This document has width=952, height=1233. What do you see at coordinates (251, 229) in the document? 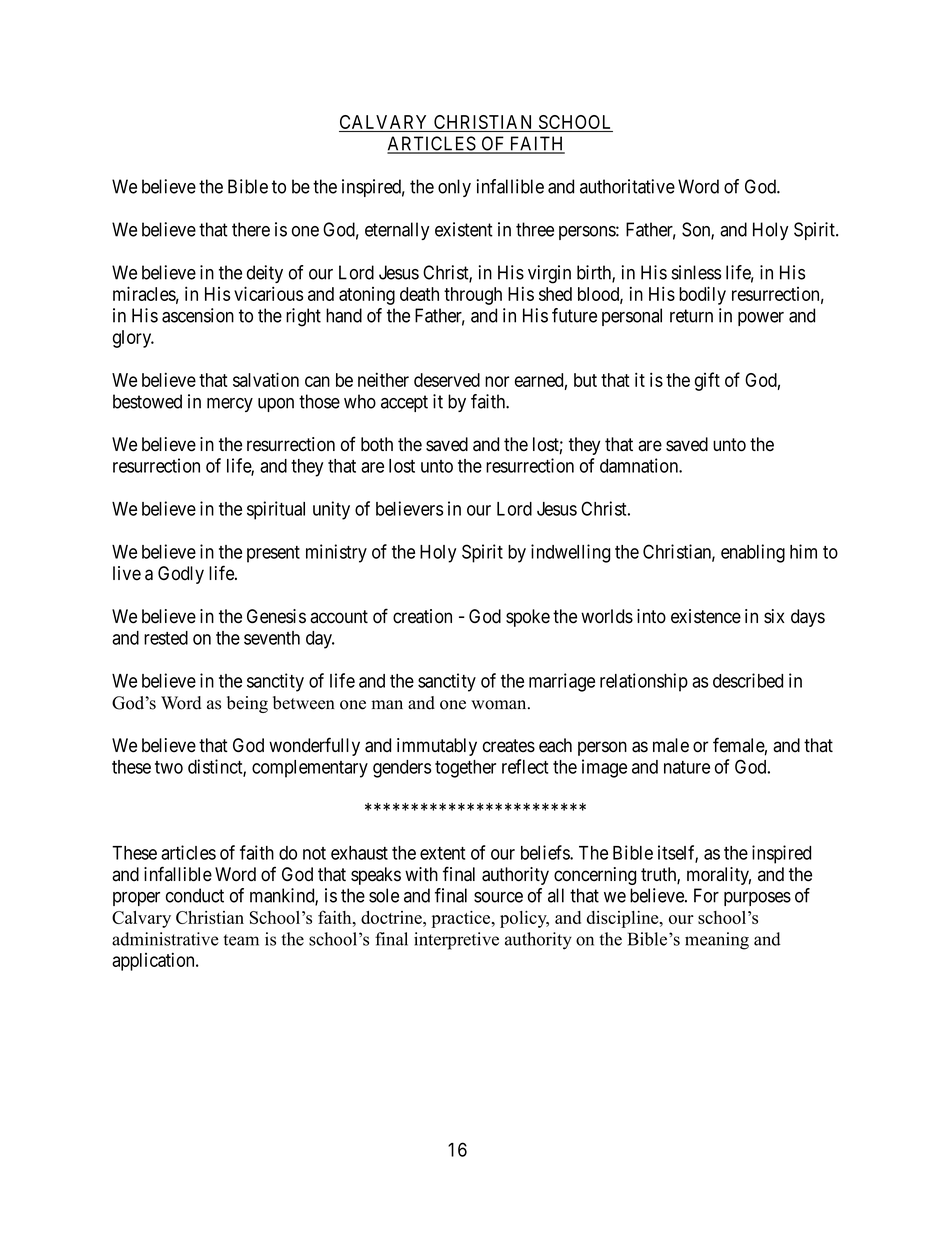
I see `there` at bounding box center [251, 229].
